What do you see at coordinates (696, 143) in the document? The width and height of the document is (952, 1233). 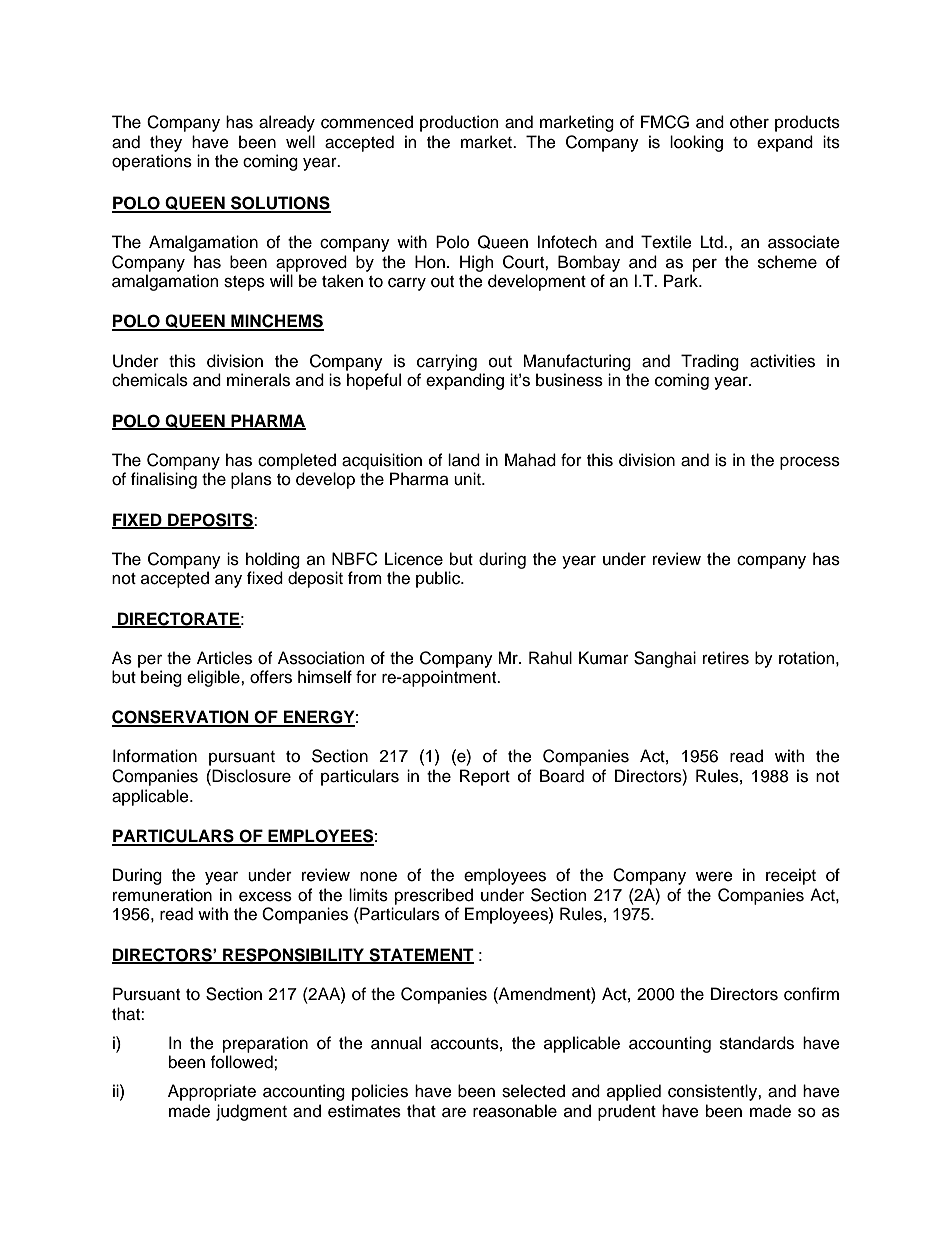 I see `looking` at bounding box center [696, 143].
